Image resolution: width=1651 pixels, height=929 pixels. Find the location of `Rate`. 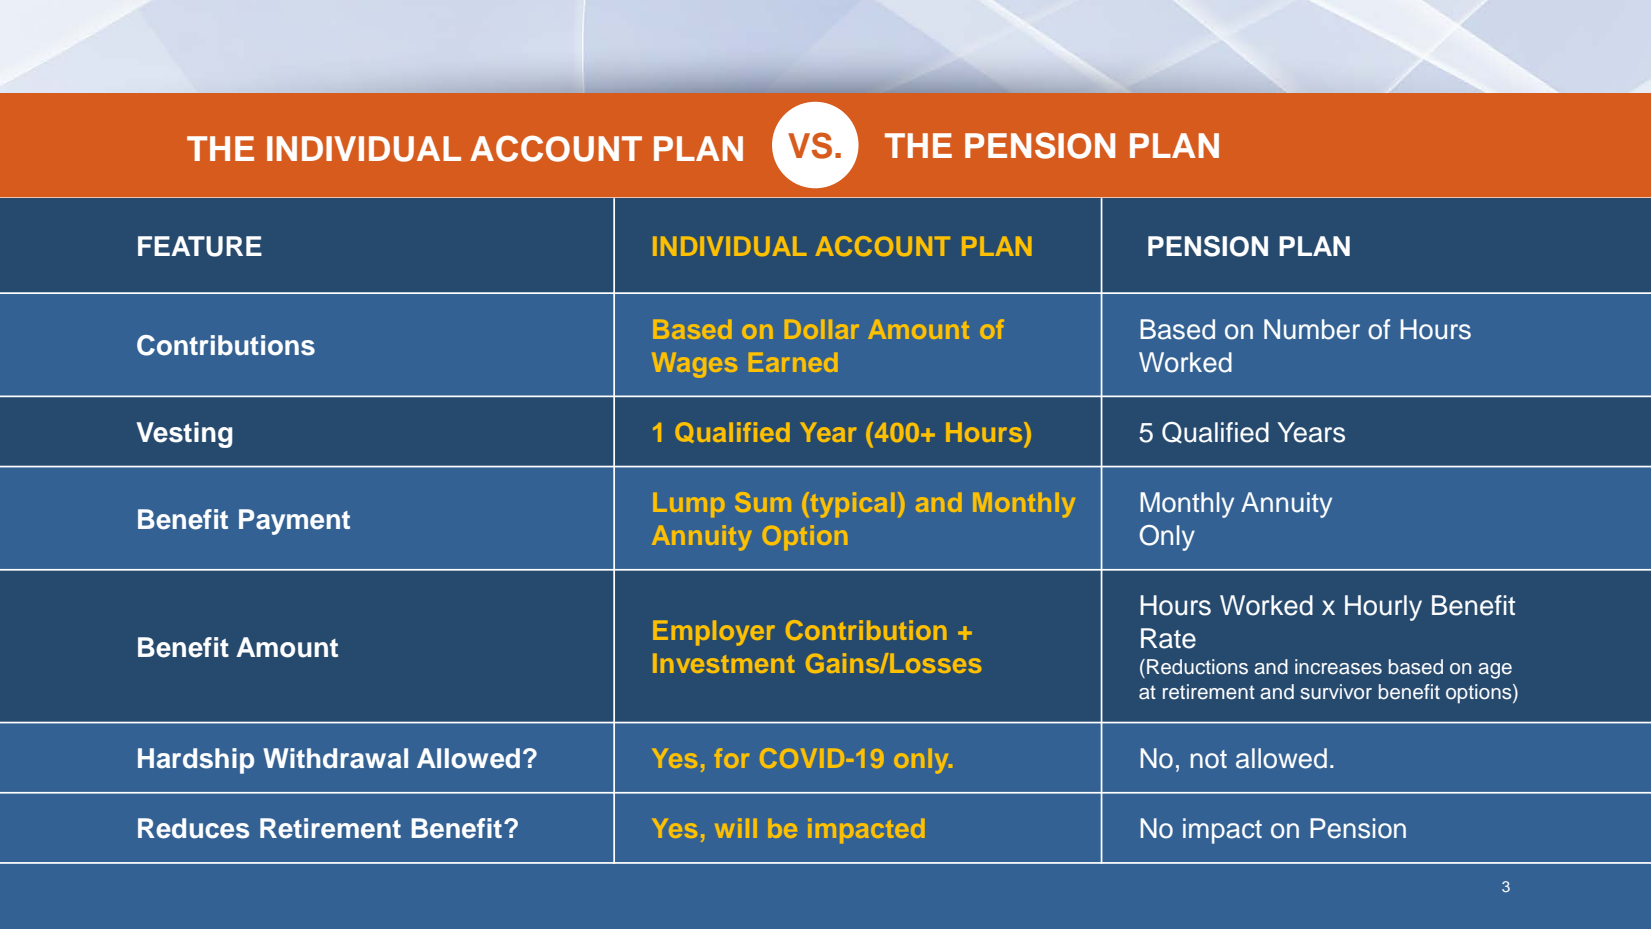

Rate is located at coordinates (1168, 638).
